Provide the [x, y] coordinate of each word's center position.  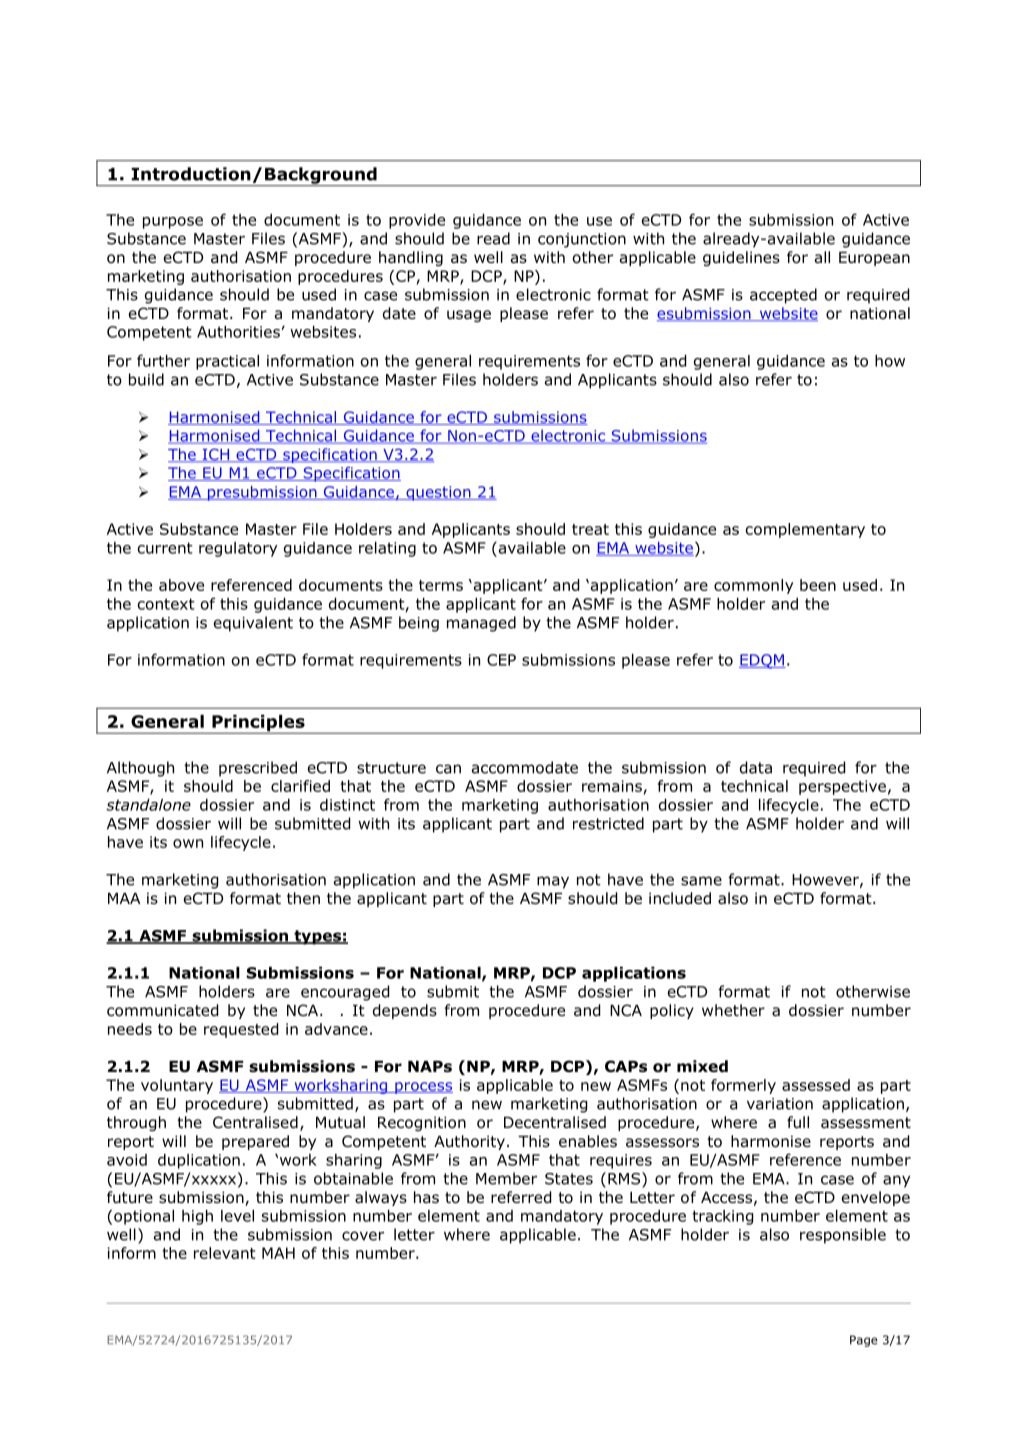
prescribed [258, 769]
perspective [842, 787]
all [822, 257]
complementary [805, 530]
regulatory [238, 549]
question [438, 493]
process [423, 1088]
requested [241, 1030]
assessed [816, 1085]
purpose [173, 223]
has [426, 1197]
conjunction [582, 240]
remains [612, 786]
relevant [224, 1253]
